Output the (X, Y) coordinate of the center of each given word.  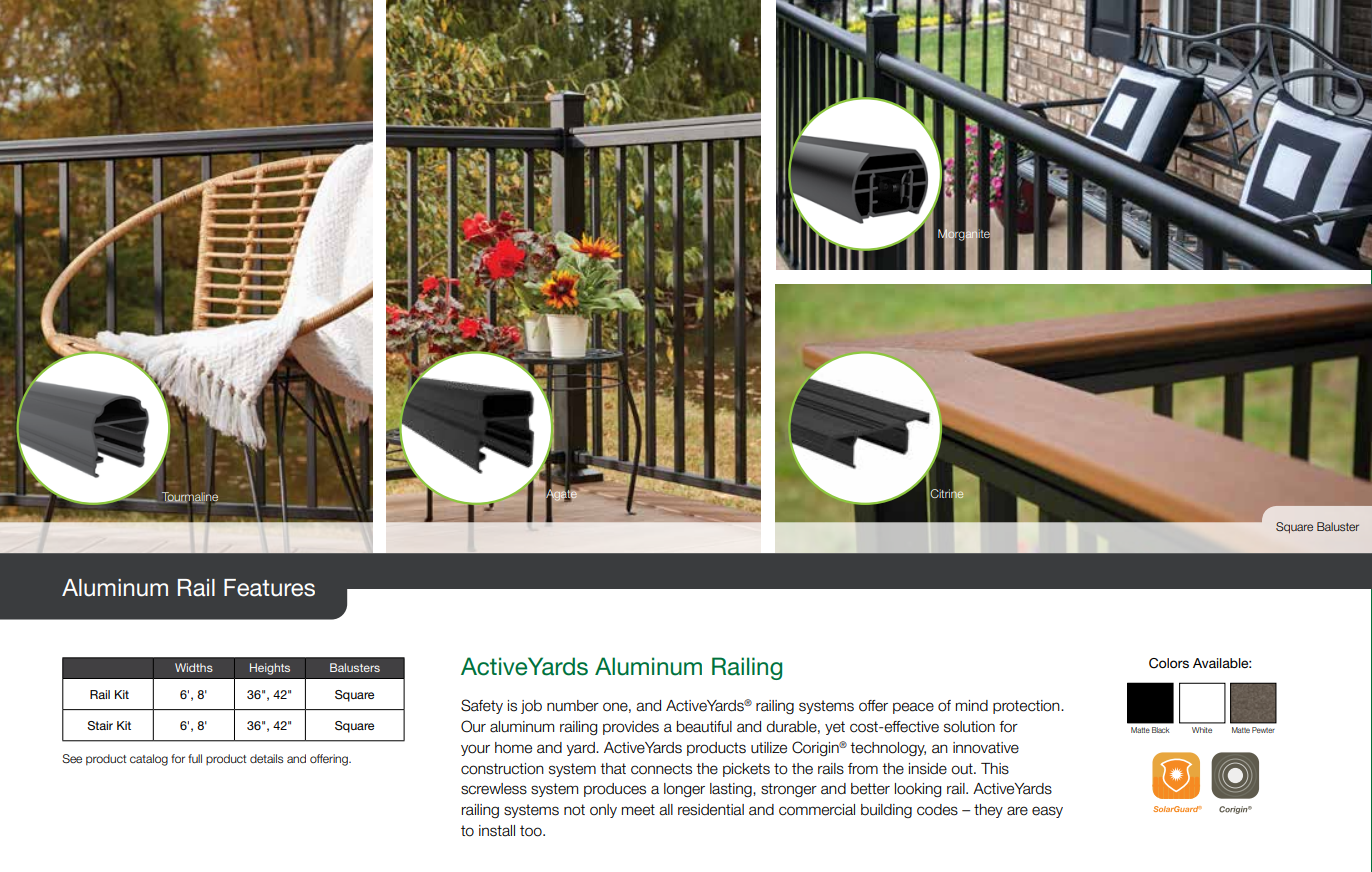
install (497, 831)
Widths (194, 667)
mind (972, 706)
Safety (482, 706)
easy (1047, 812)
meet (638, 810)
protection (1027, 707)
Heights (270, 669)
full (195, 758)
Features (269, 588)
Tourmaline (190, 497)
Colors (1169, 663)
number (573, 706)
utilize (769, 748)
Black (1161, 730)
